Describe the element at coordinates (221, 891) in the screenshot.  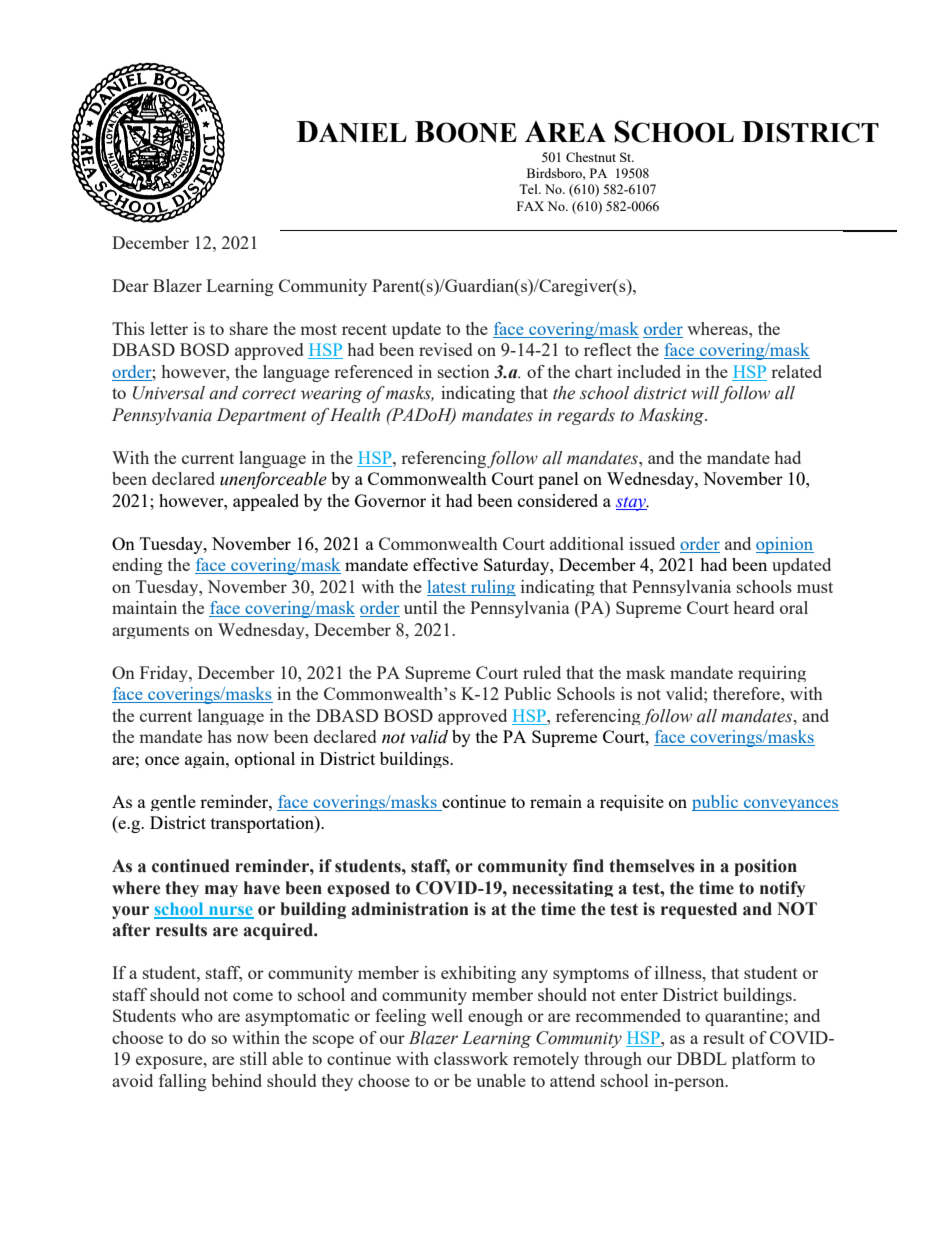
I see `may` at that location.
